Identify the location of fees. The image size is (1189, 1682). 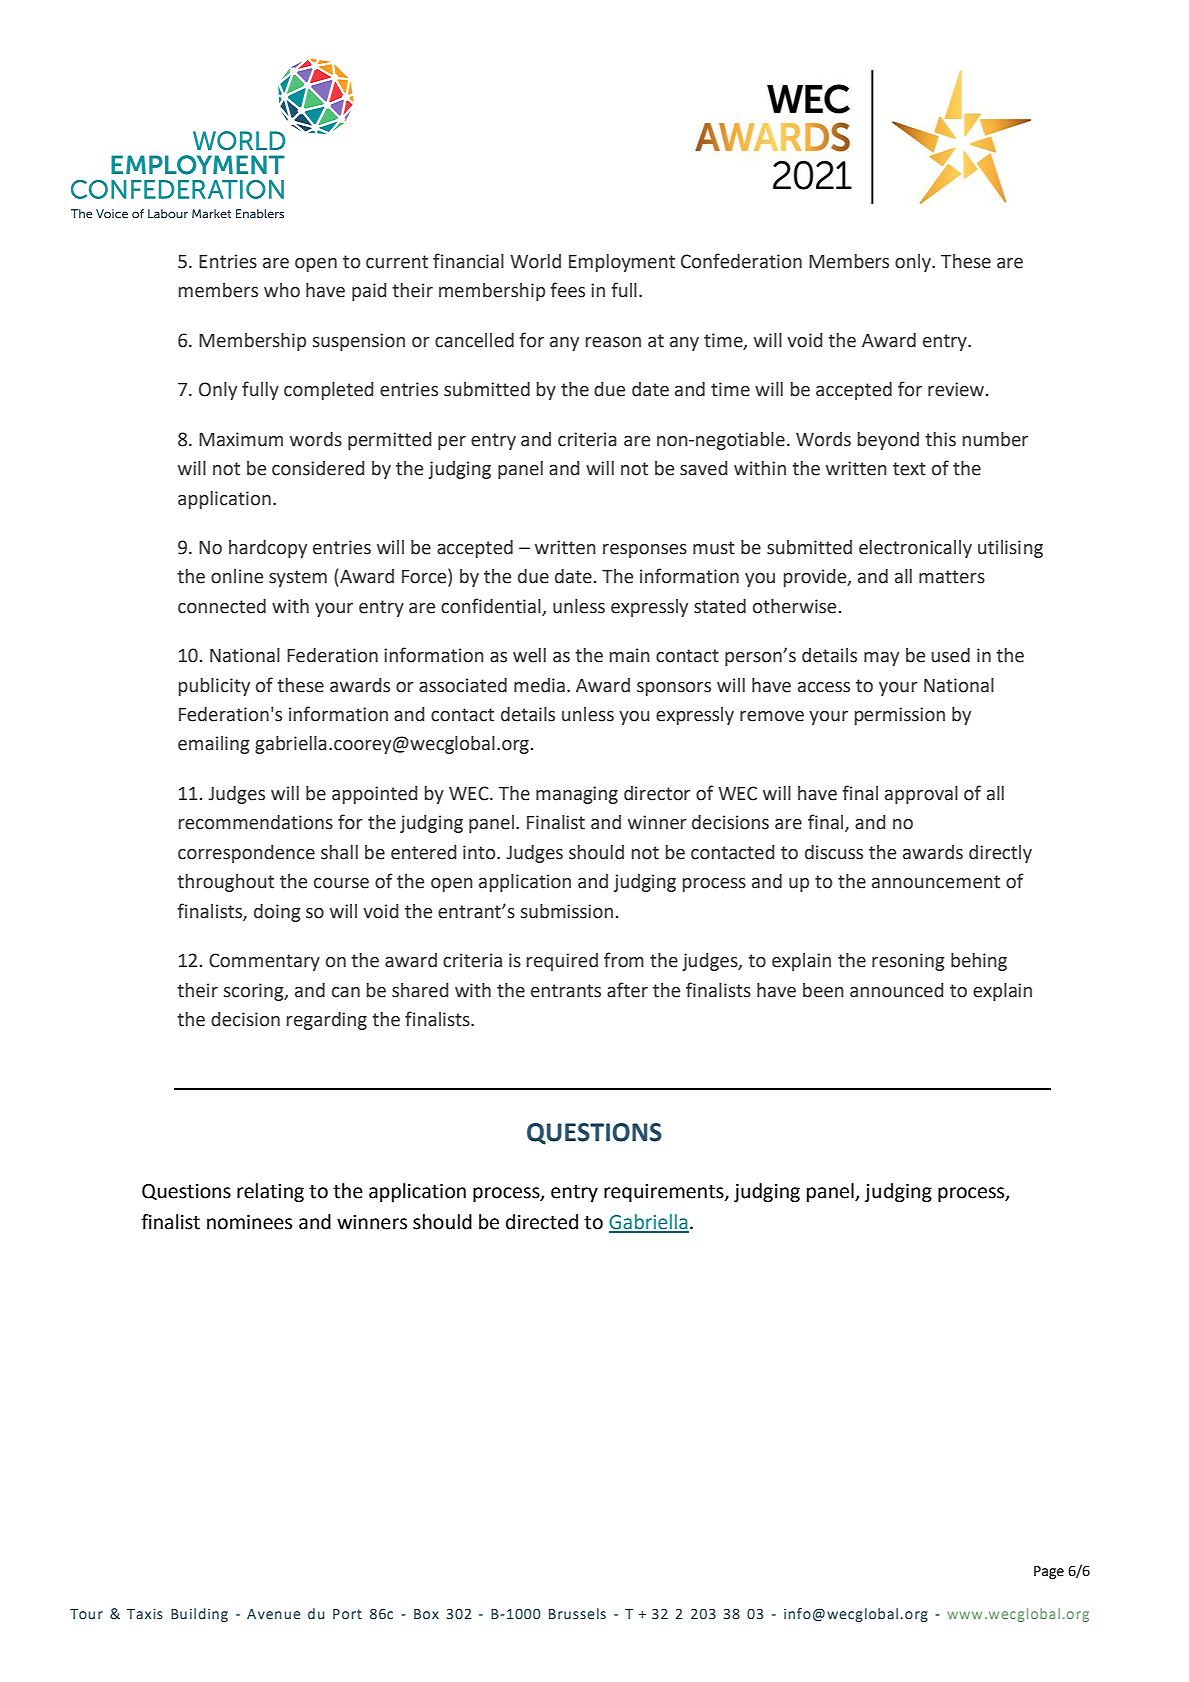
(567, 290).
